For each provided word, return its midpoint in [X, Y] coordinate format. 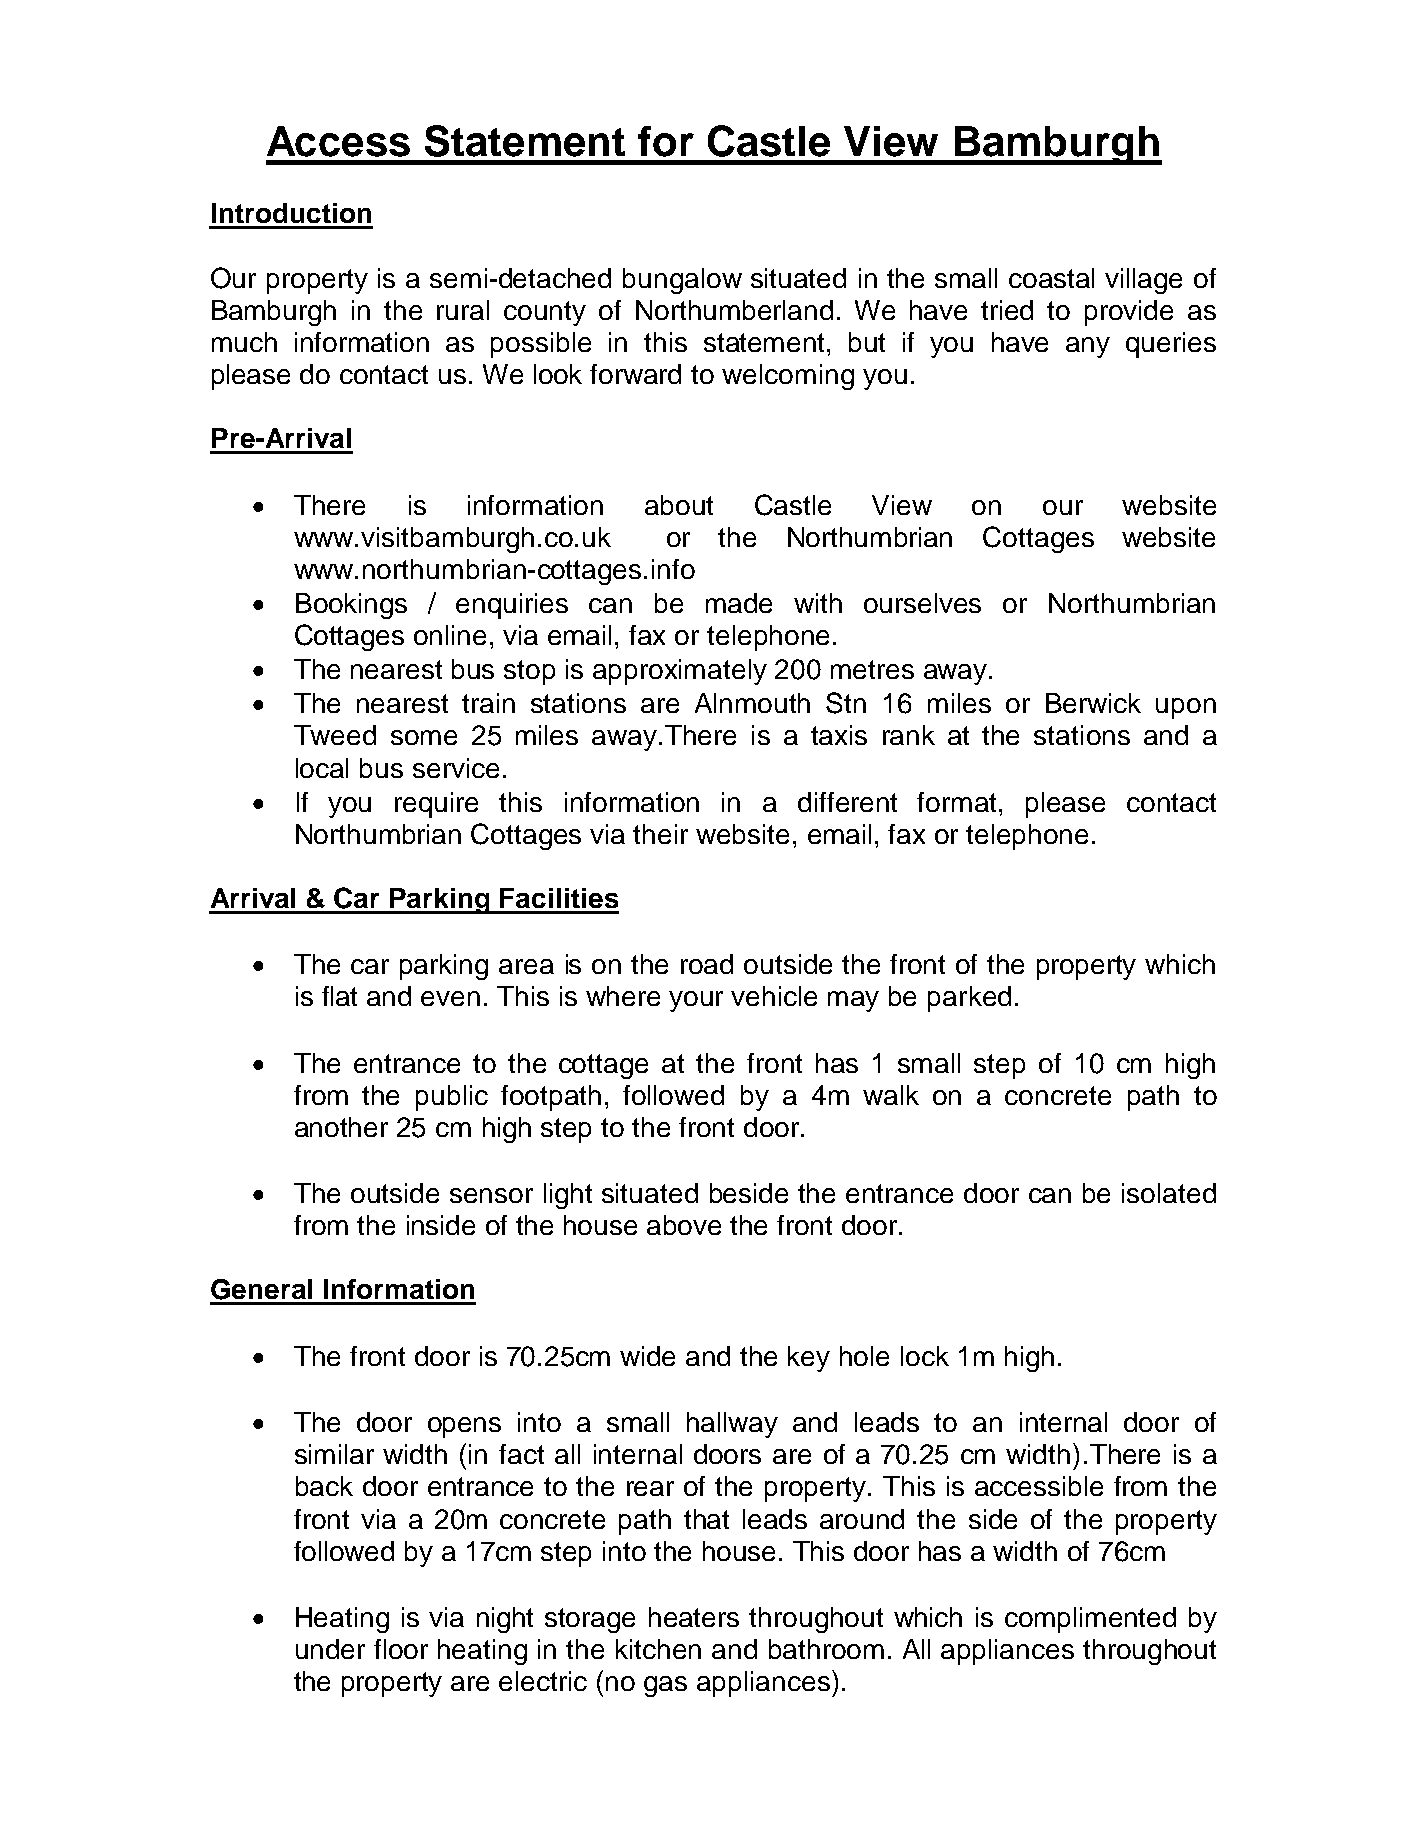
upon [1186, 708]
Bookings [351, 606]
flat [339, 996]
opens [464, 1427]
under [330, 1649]
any [1088, 347]
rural [463, 310]
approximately [680, 672]
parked [969, 999]
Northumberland [734, 310]
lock [925, 1356]
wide [647, 1356]
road [707, 964]
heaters [694, 1617]
